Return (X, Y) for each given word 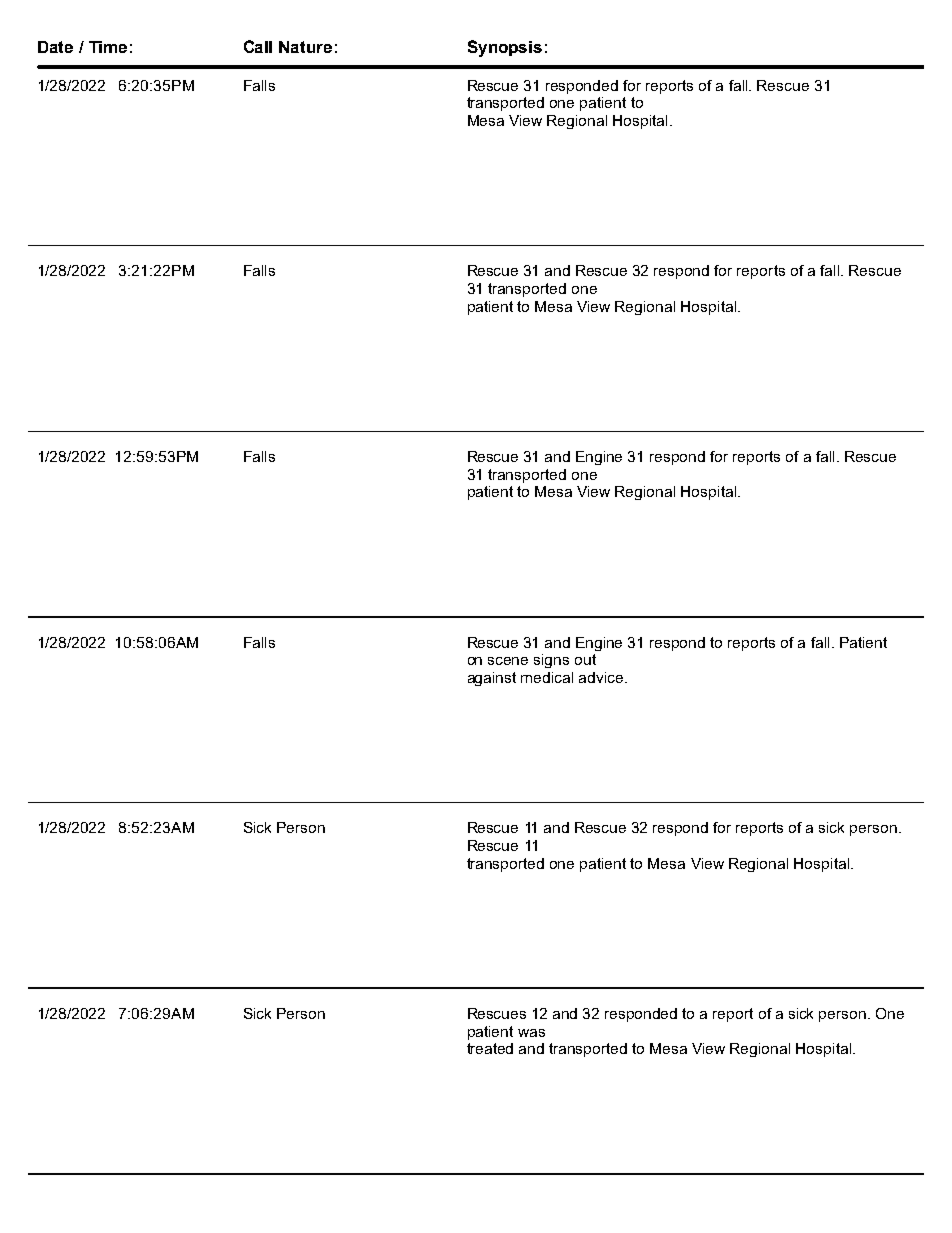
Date (55, 47)
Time (108, 47)
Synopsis (505, 48)
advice (602, 677)
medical (547, 677)
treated (490, 1048)
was (531, 1033)
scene (508, 661)
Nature (305, 47)
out (585, 659)
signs (551, 661)
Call (258, 46)
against (492, 679)
